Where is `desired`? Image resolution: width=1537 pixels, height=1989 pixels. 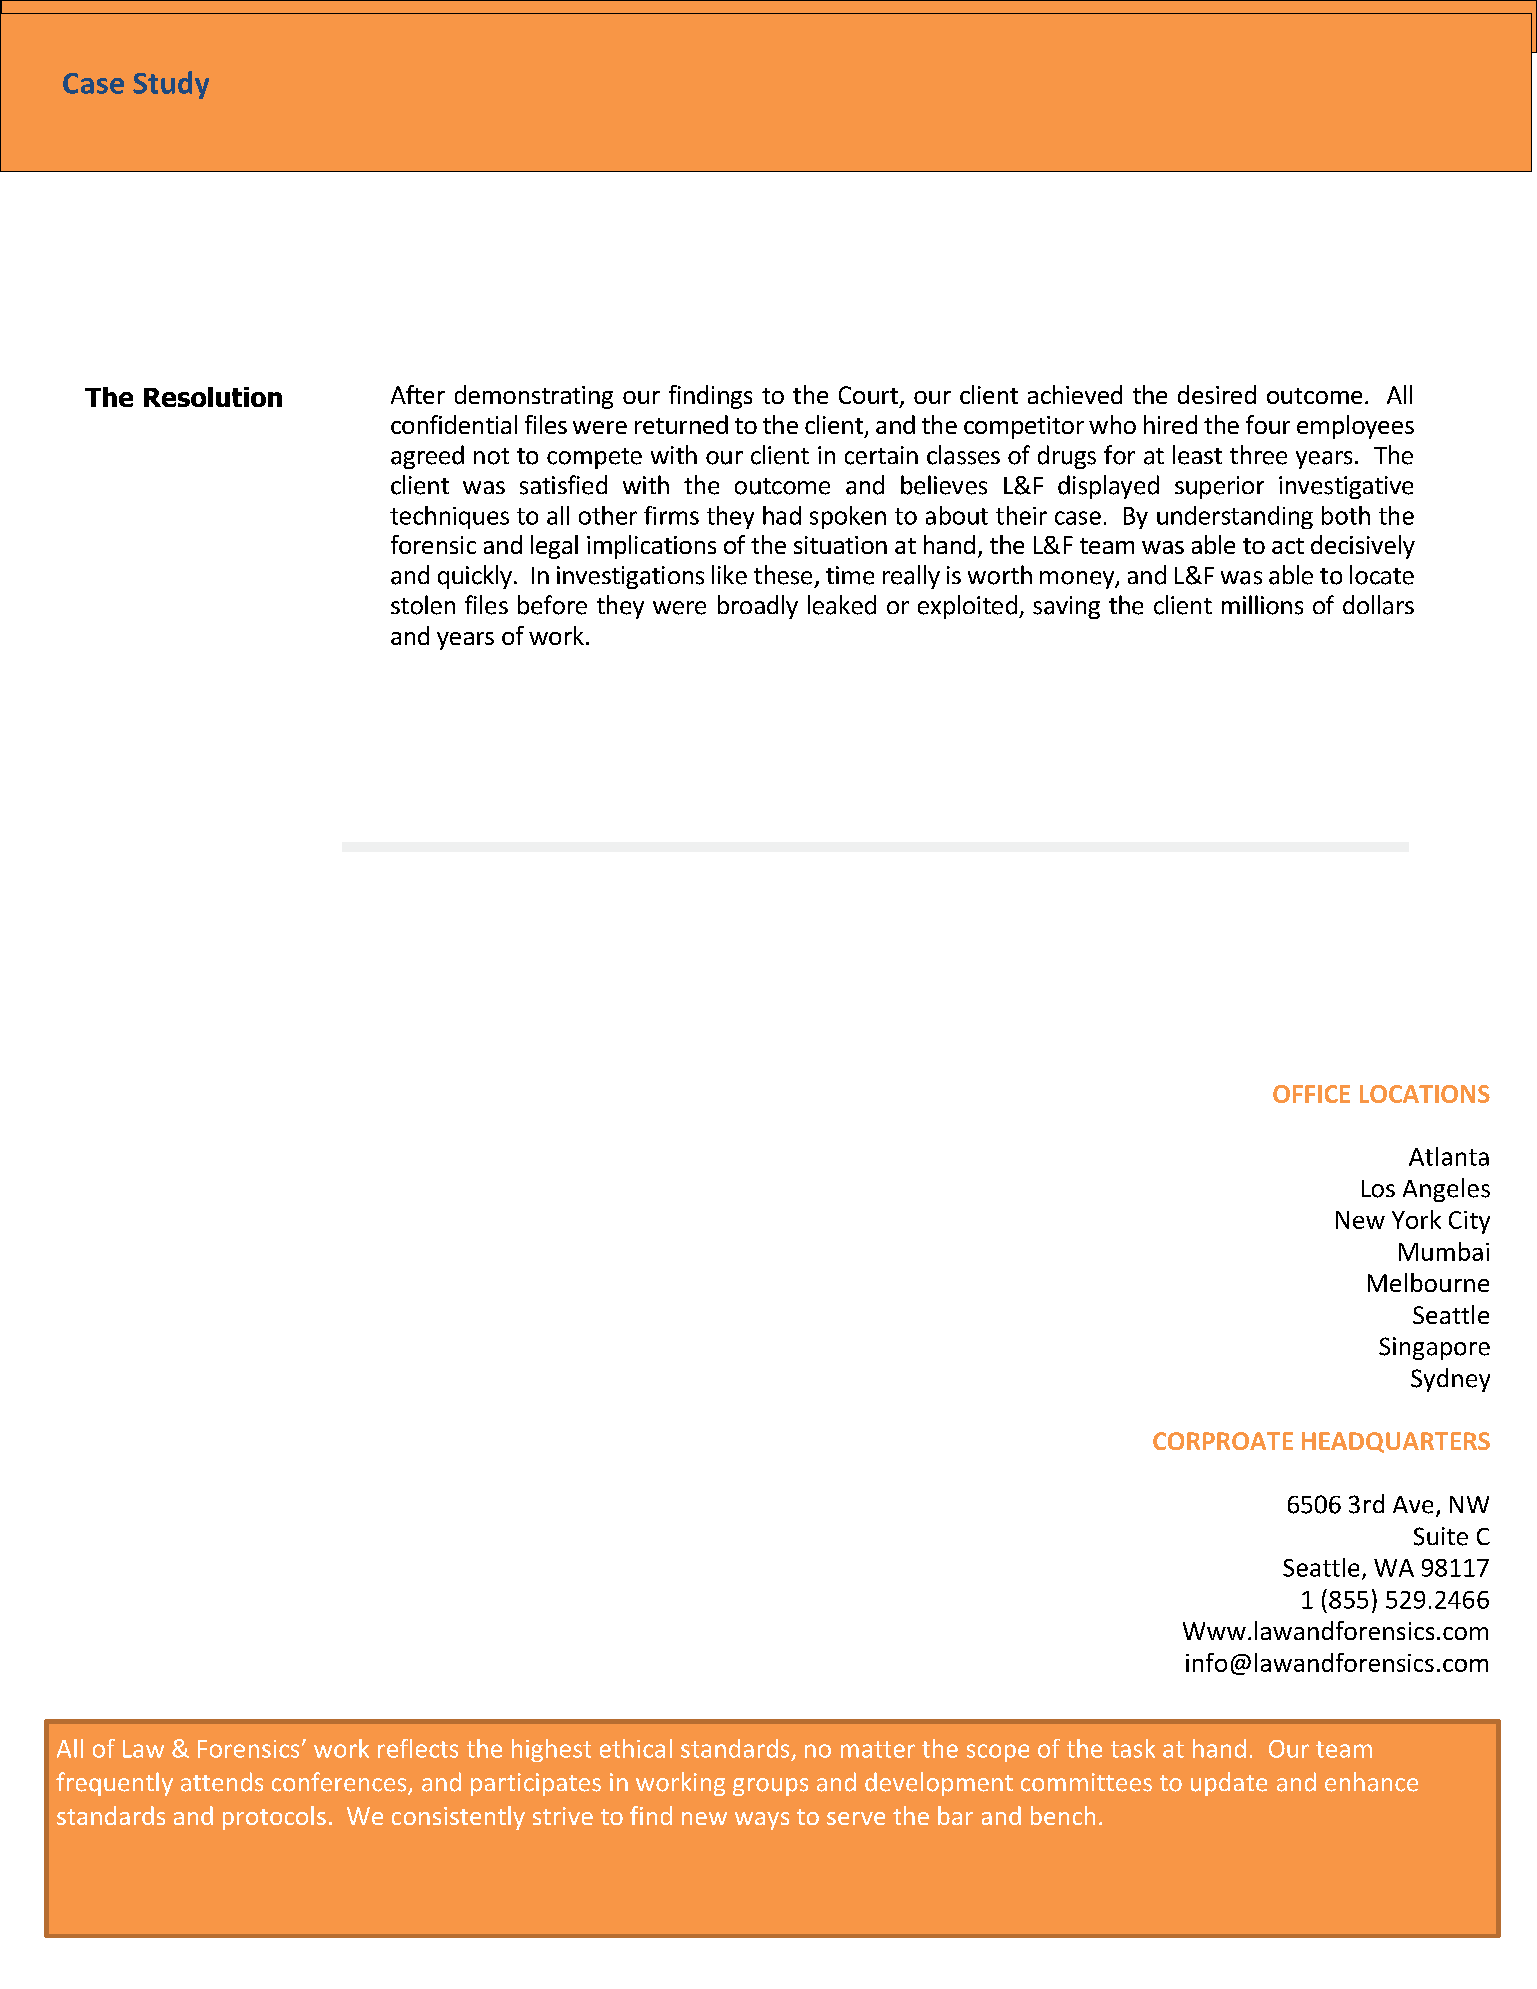 desired is located at coordinates (1217, 394).
